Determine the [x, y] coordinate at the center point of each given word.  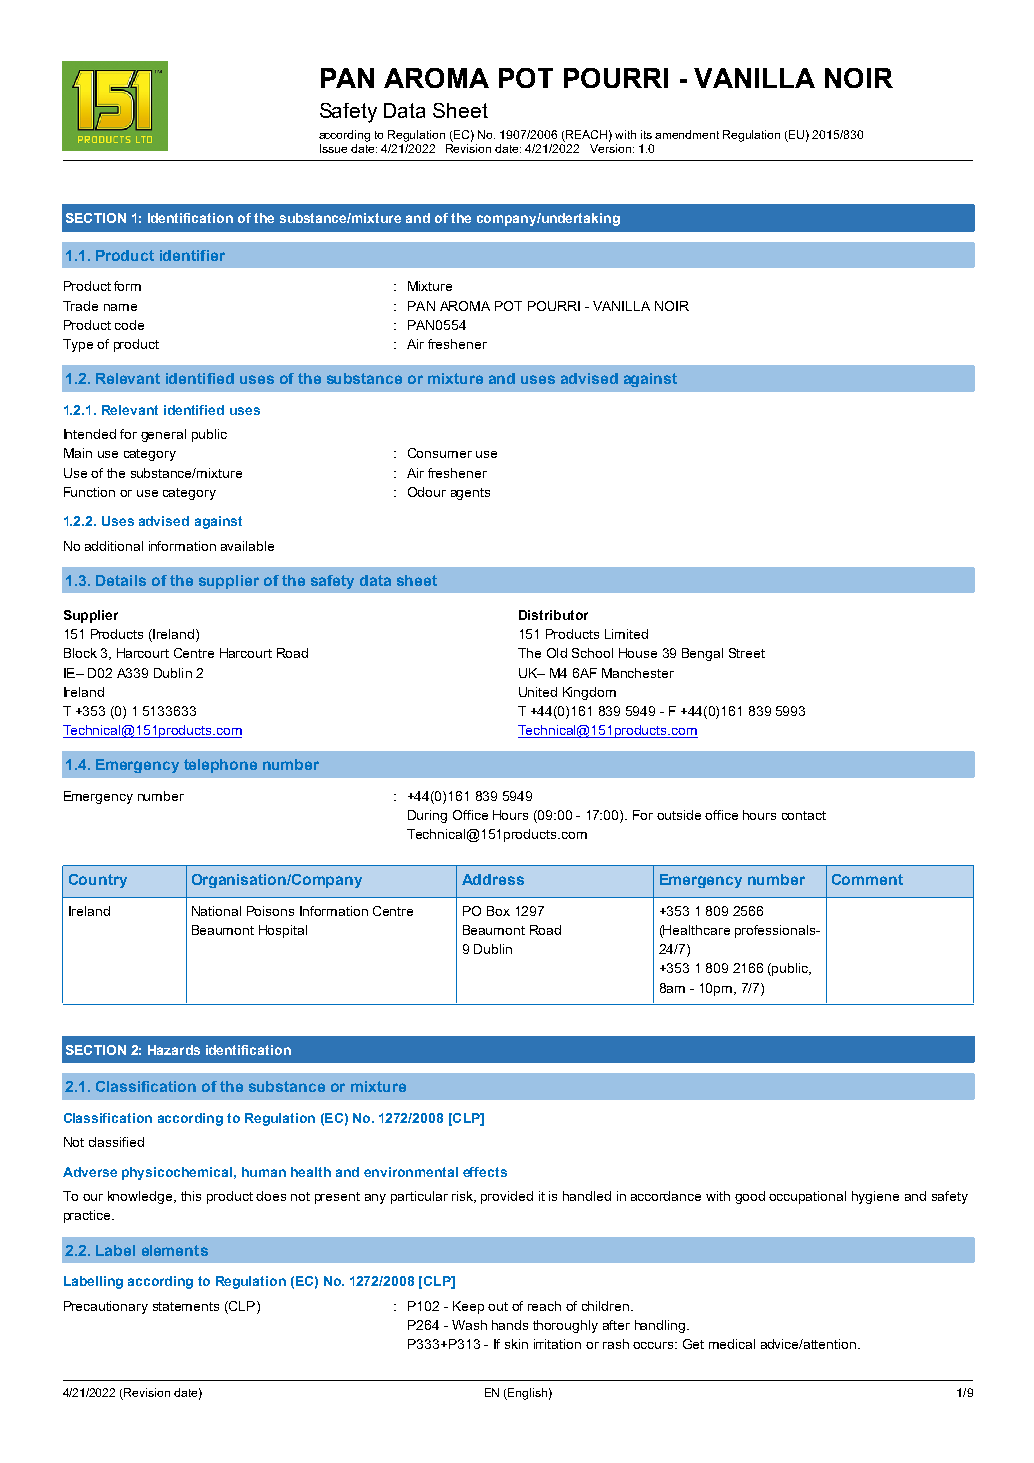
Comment [867, 879]
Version [610, 148]
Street [747, 653]
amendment [687, 134]
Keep [468, 1307]
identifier [192, 255]
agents [470, 494]
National [216, 911]
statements [186, 1306]
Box [498, 911]
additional [114, 546]
